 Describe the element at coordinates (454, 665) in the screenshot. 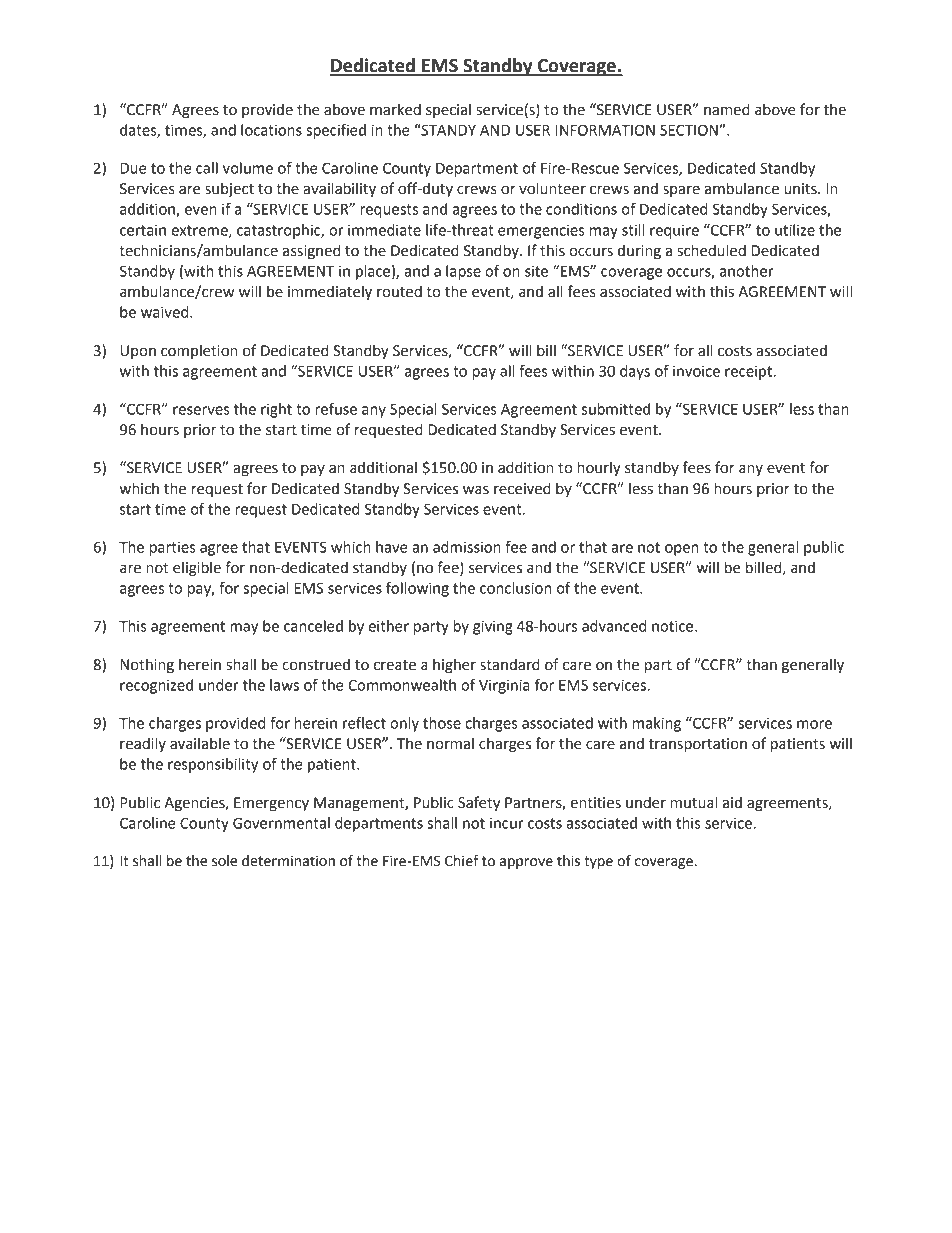

I see `higher` at that location.
